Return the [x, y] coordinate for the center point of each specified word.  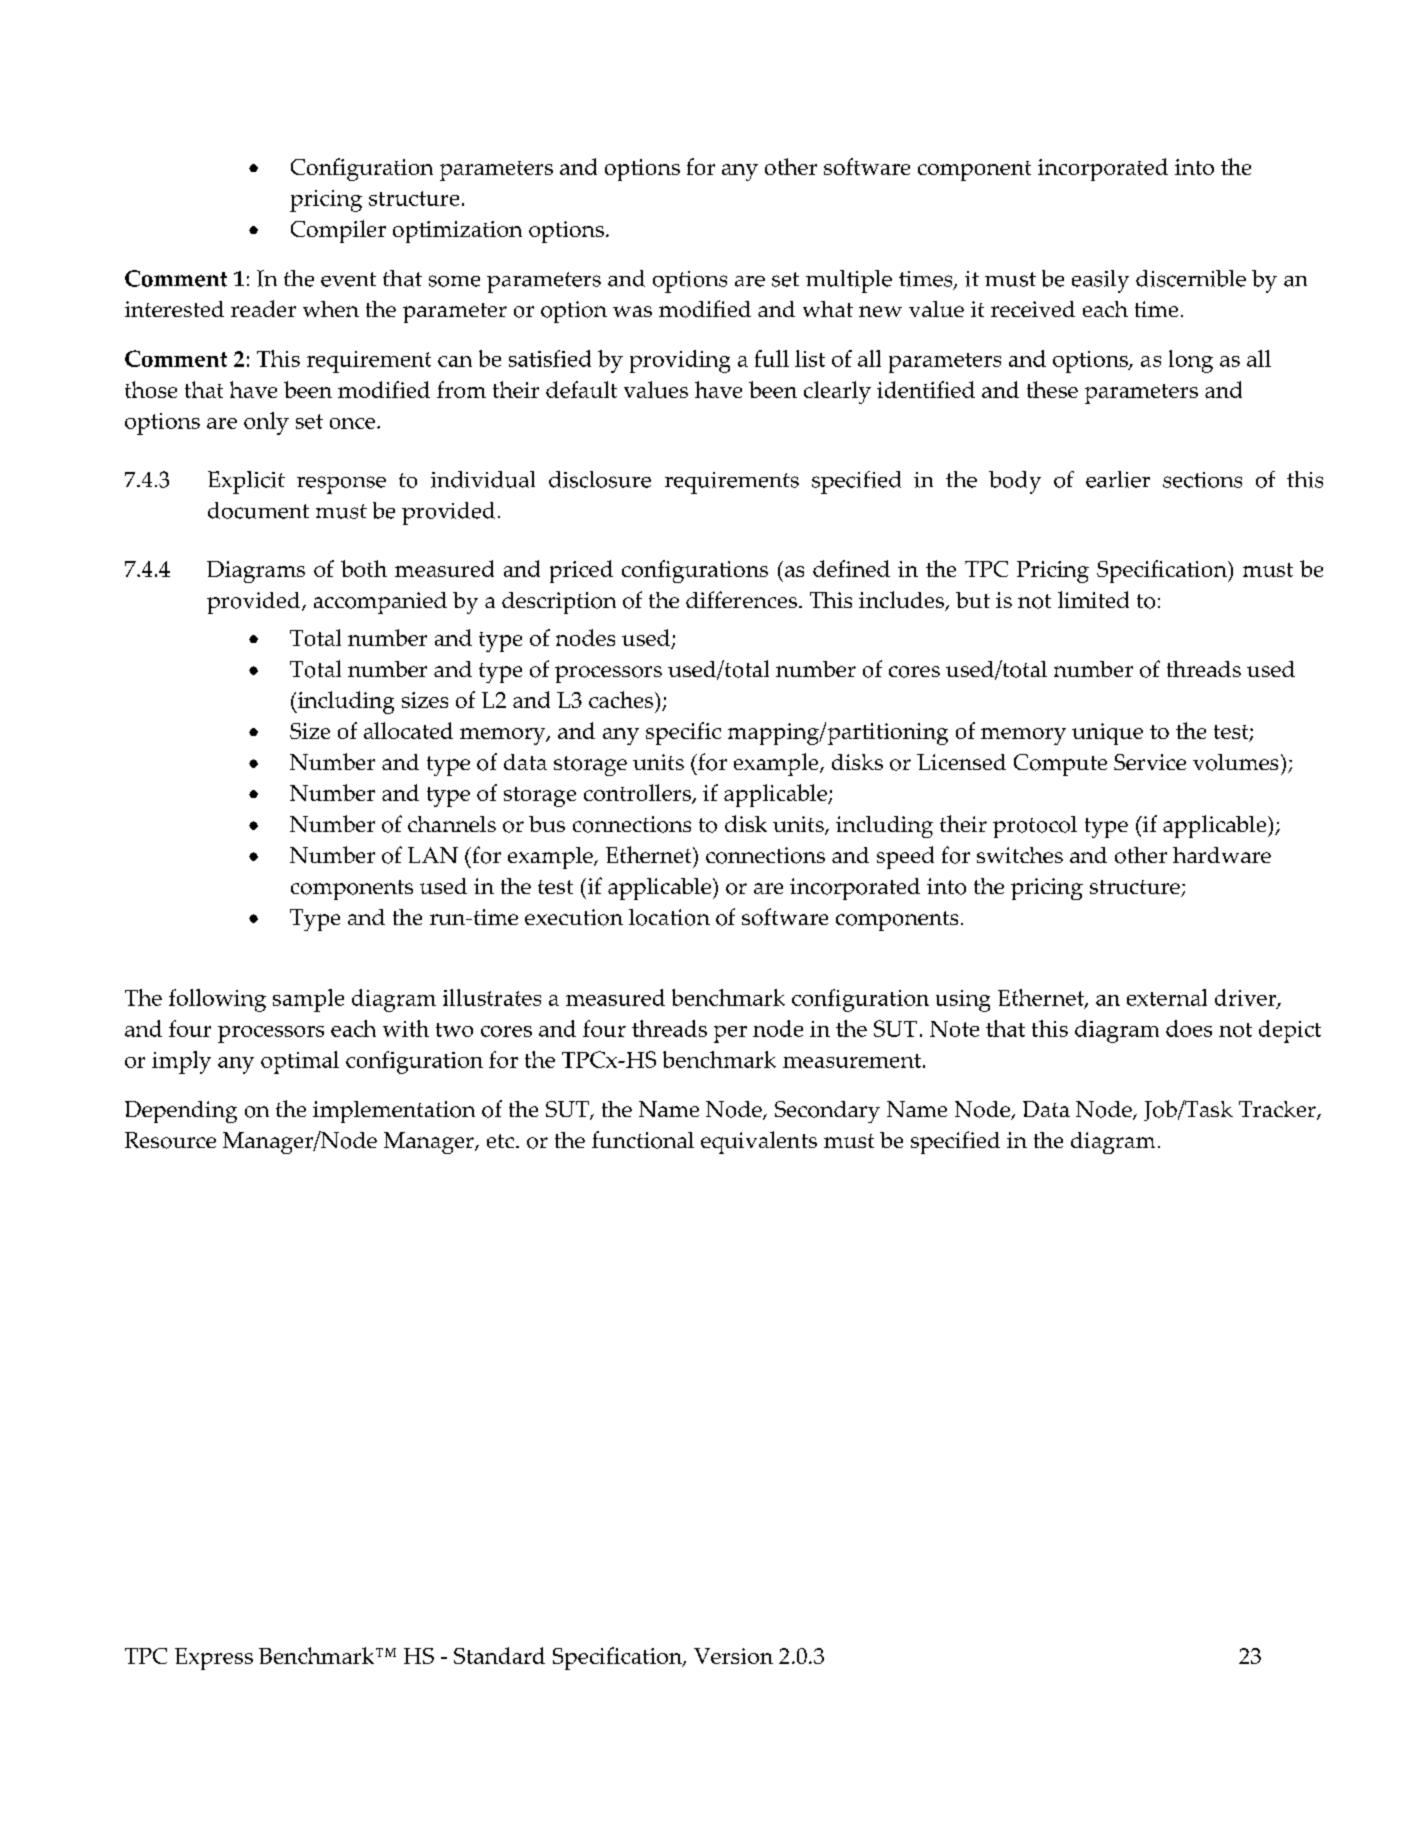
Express [214, 1659]
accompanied [380, 603]
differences [741, 599]
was [632, 311]
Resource [170, 1140]
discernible [1191, 278]
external [1167, 997]
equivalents [759, 1142]
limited [1093, 599]
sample [308, 1000]
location [669, 917]
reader [263, 308]
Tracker [1278, 1110]
